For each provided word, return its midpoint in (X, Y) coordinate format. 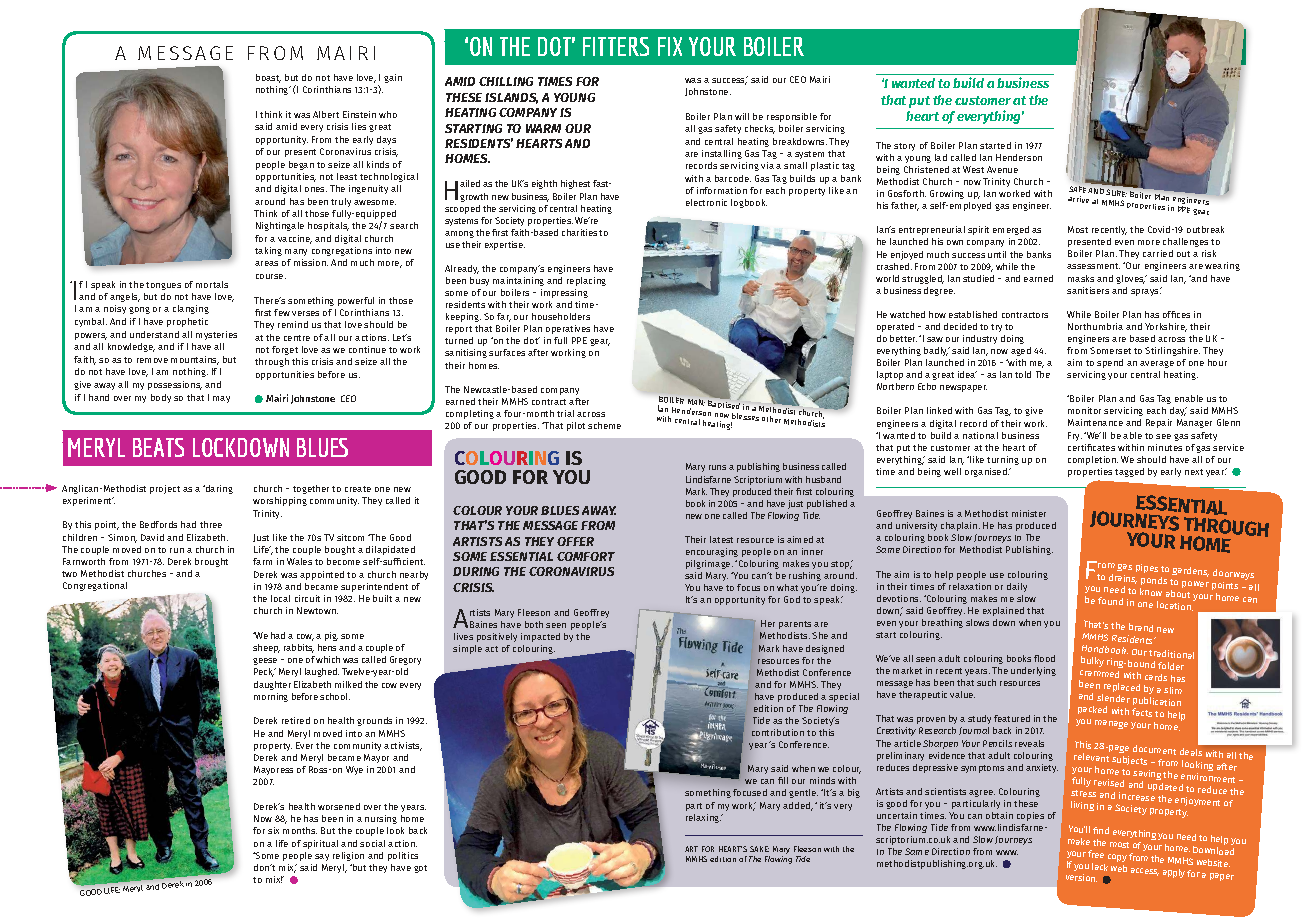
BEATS (158, 447)
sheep (266, 648)
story (904, 147)
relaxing (704, 818)
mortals (212, 284)
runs (717, 467)
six (273, 830)
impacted (540, 637)
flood (1044, 658)
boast (268, 78)
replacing (586, 281)
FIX (670, 46)
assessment (1093, 266)
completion (1093, 460)
